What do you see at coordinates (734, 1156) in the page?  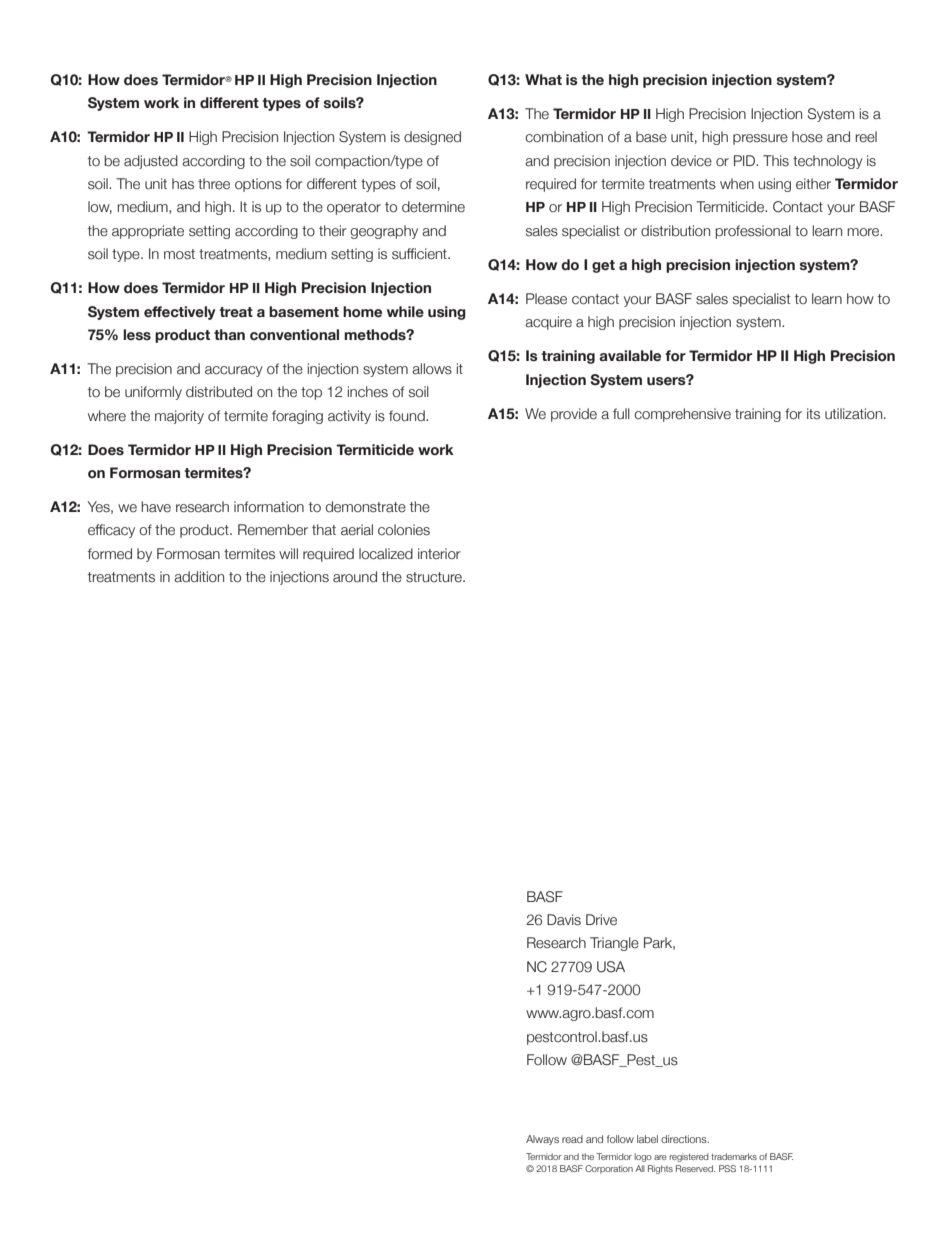 I see `trademarks` at bounding box center [734, 1156].
